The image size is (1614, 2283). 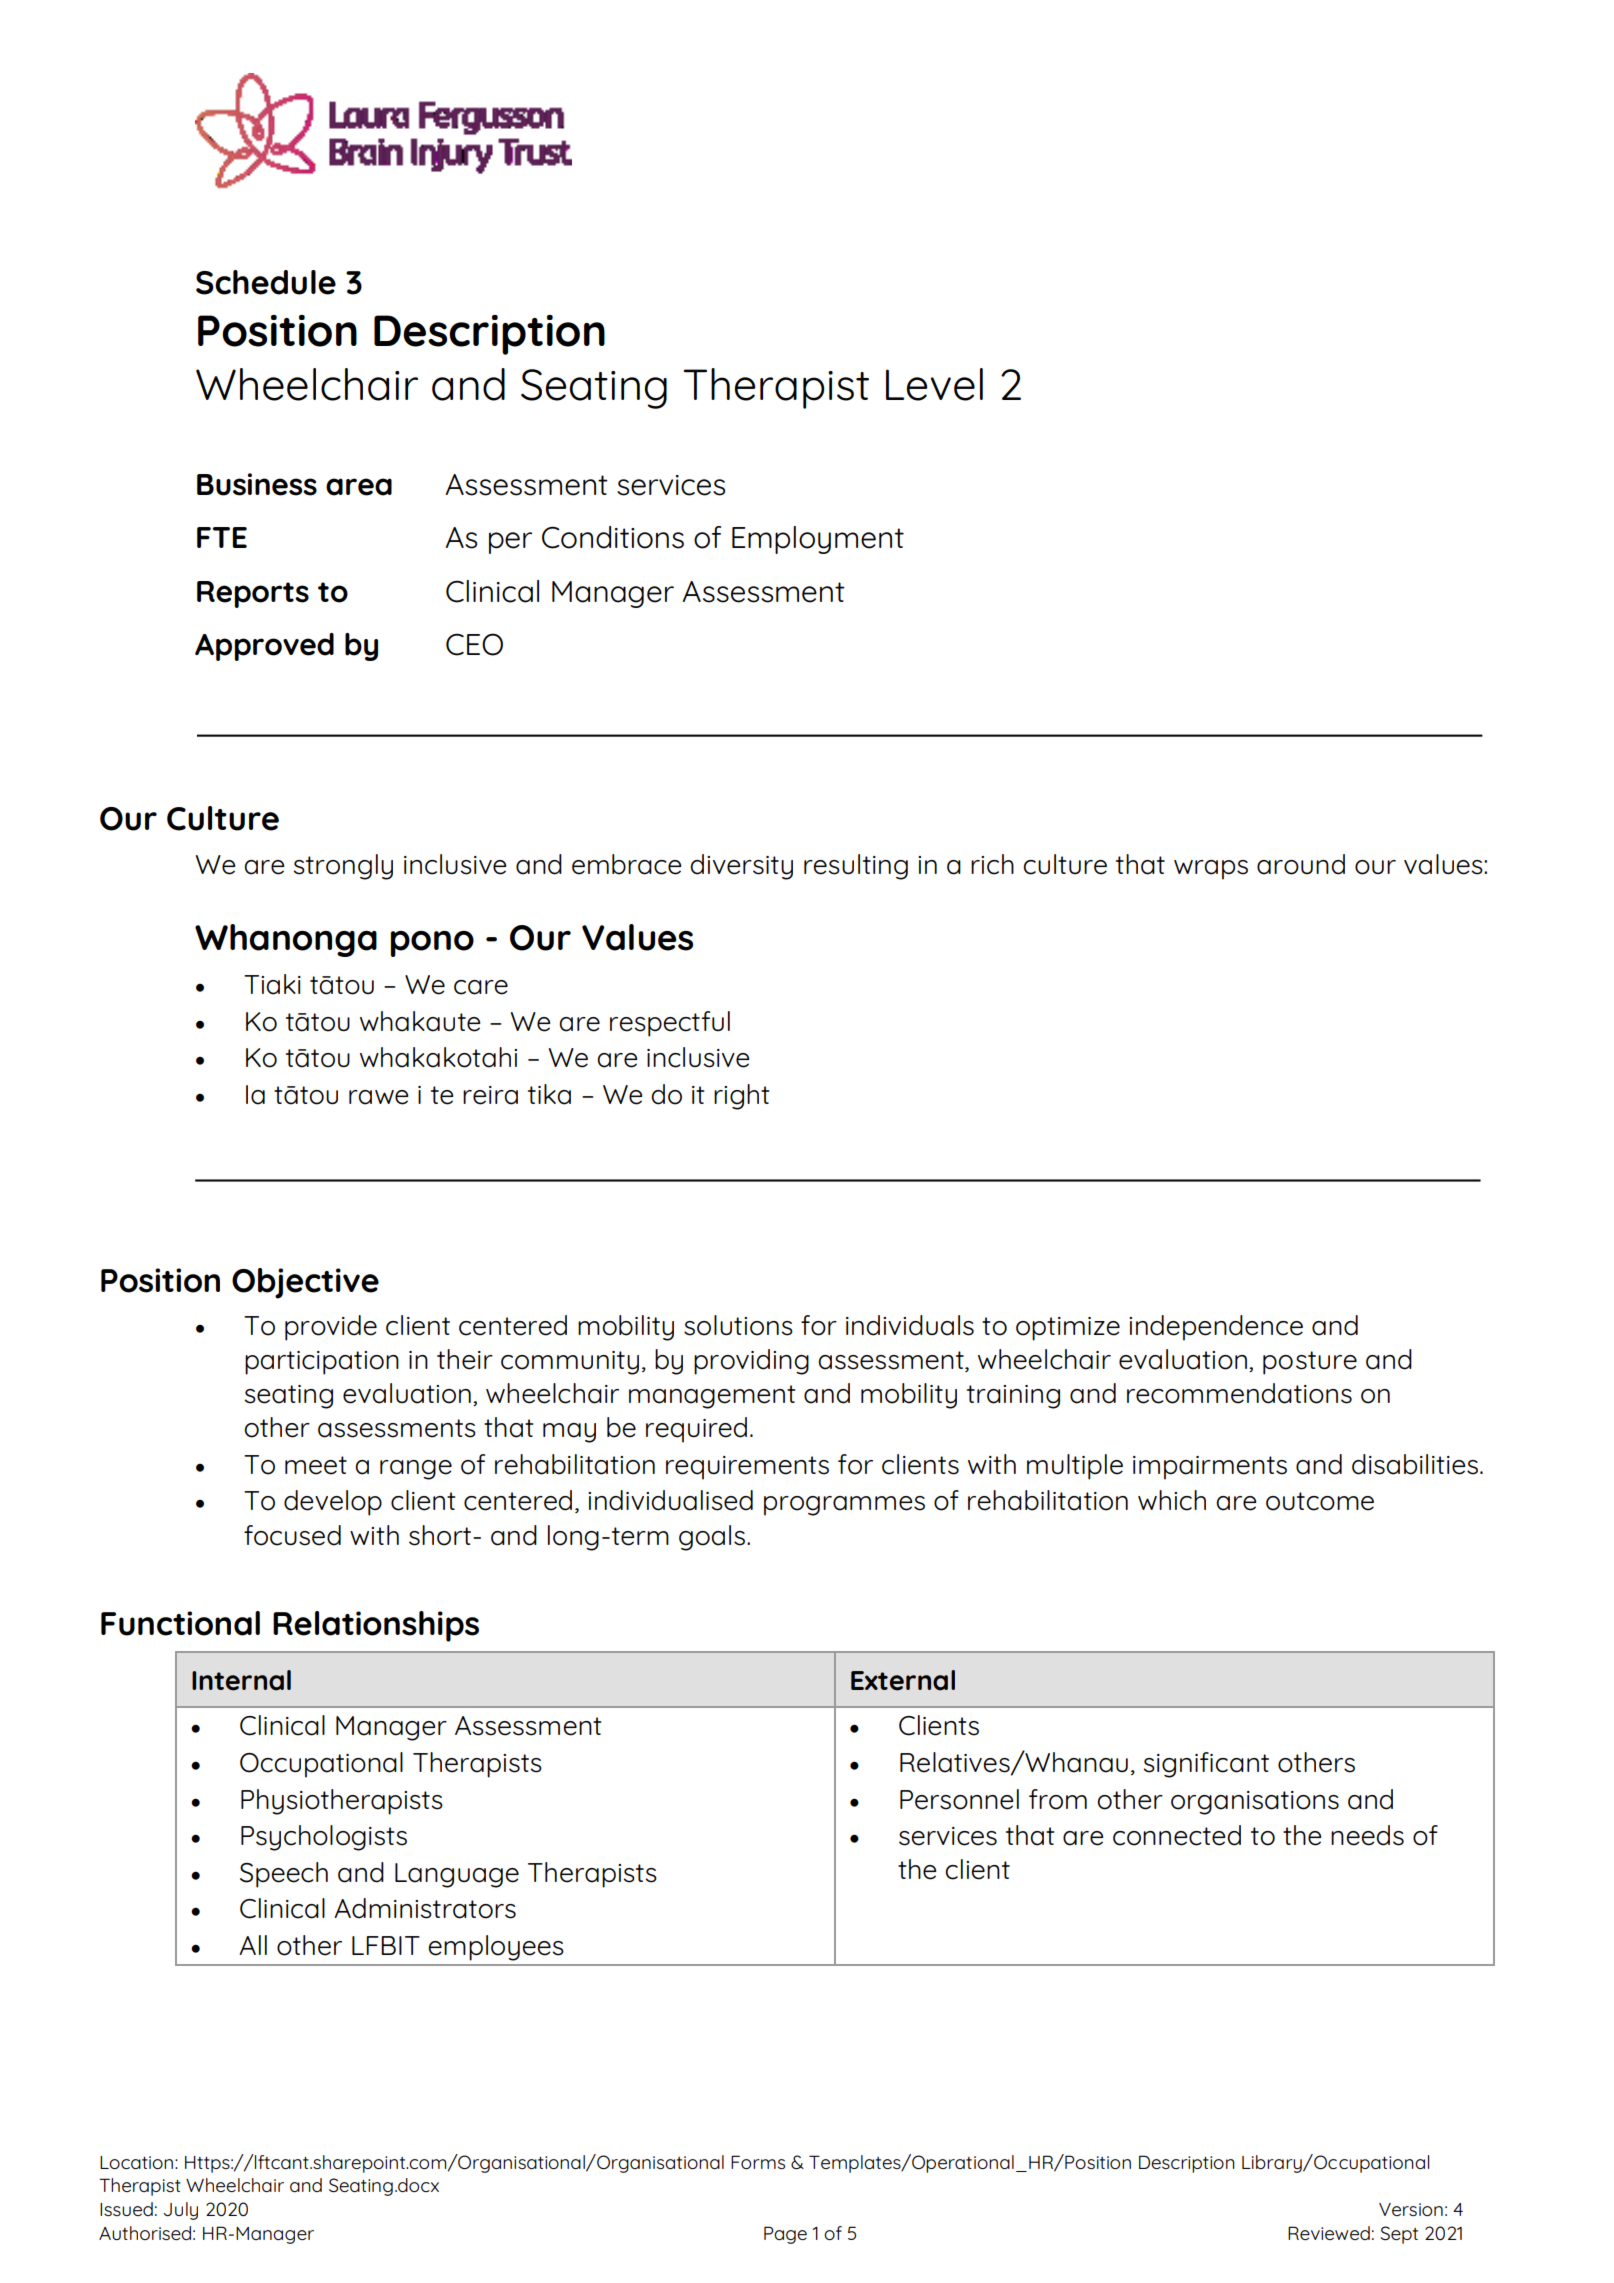 What do you see at coordinates (758, 2162) in the image?
I see `Forms` at bounding box center [758, 2162].
